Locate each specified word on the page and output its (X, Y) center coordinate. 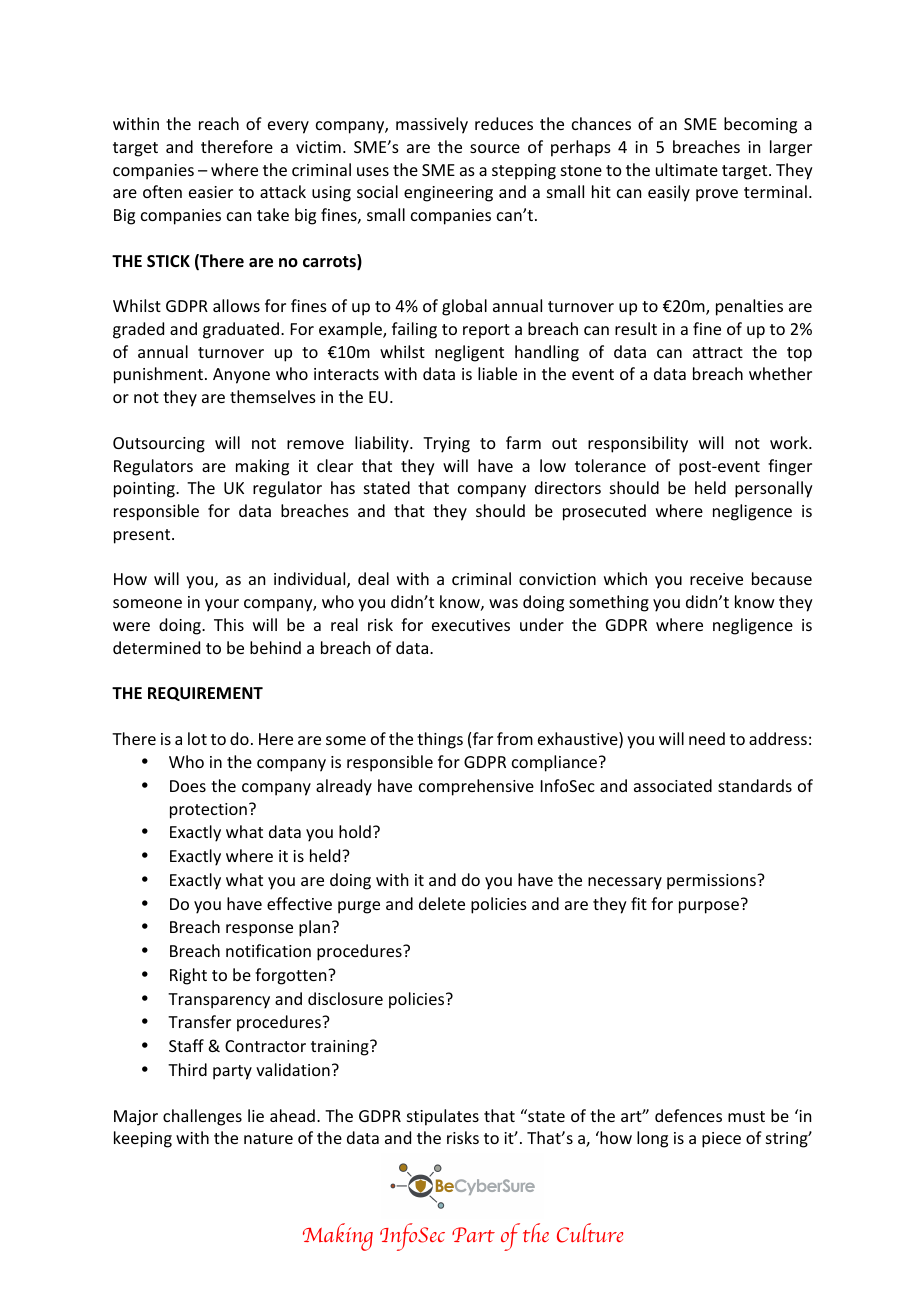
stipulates (443, 1117)
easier (211, 192)
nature (268, 1138)
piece (721, 1140)
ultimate (687, 169)
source (495, 148)
